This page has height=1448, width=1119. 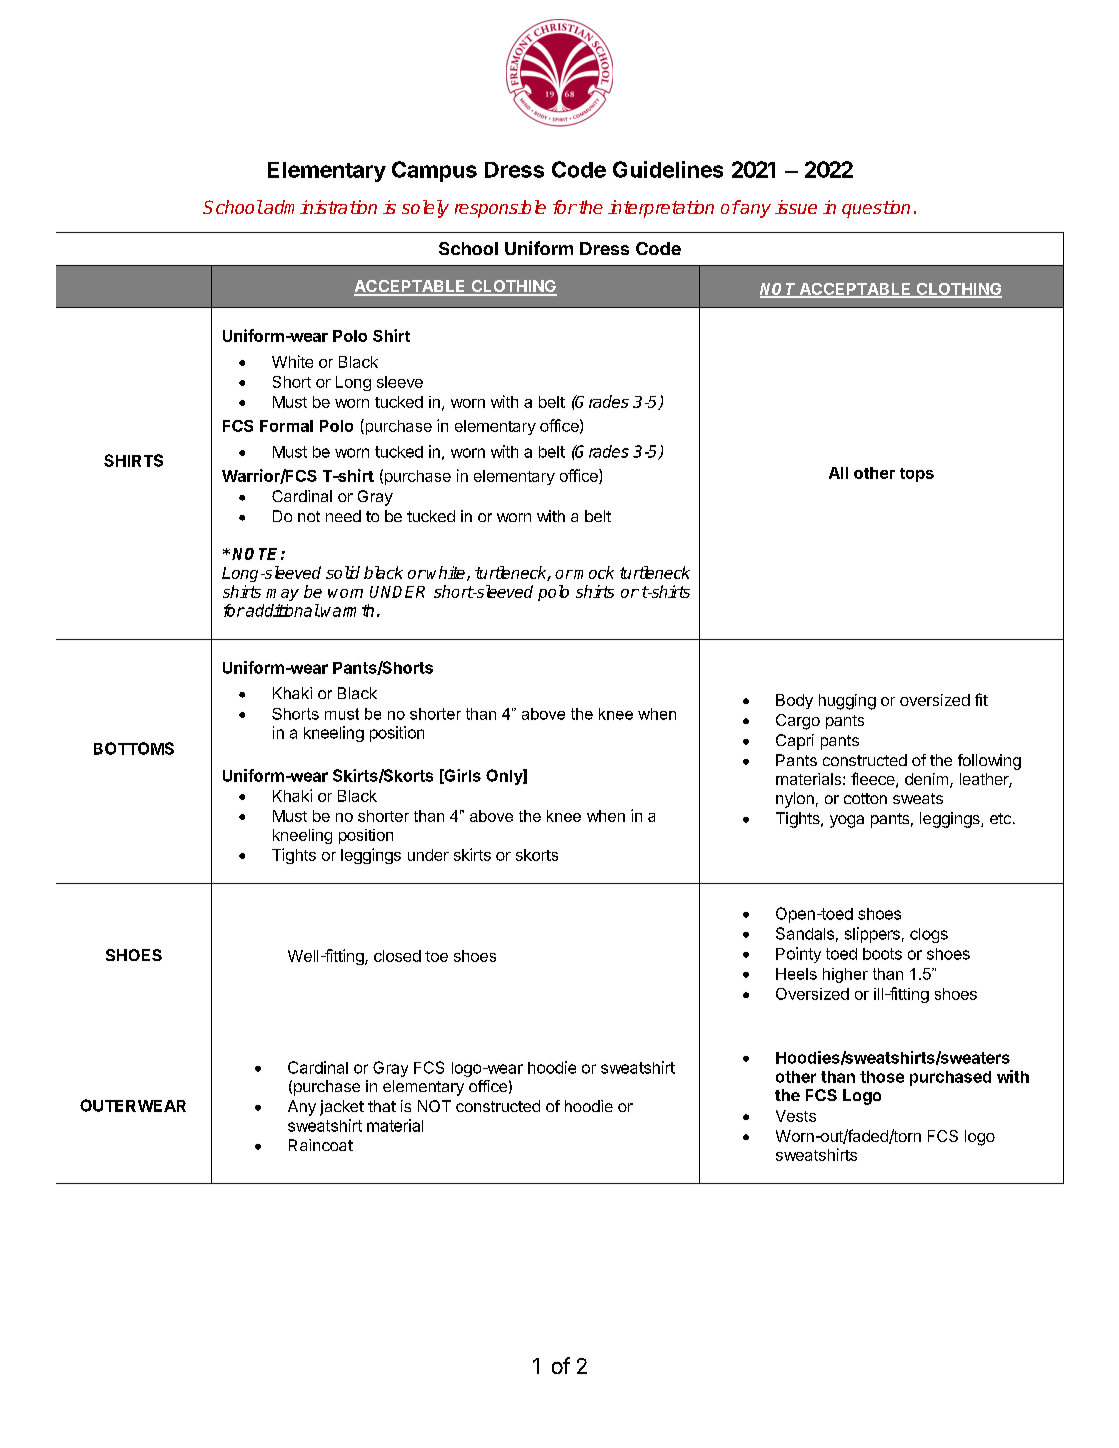 What do you see at coordinates (500, 209) in the page?
I see `responsible` at bounding box center [500, 209].
